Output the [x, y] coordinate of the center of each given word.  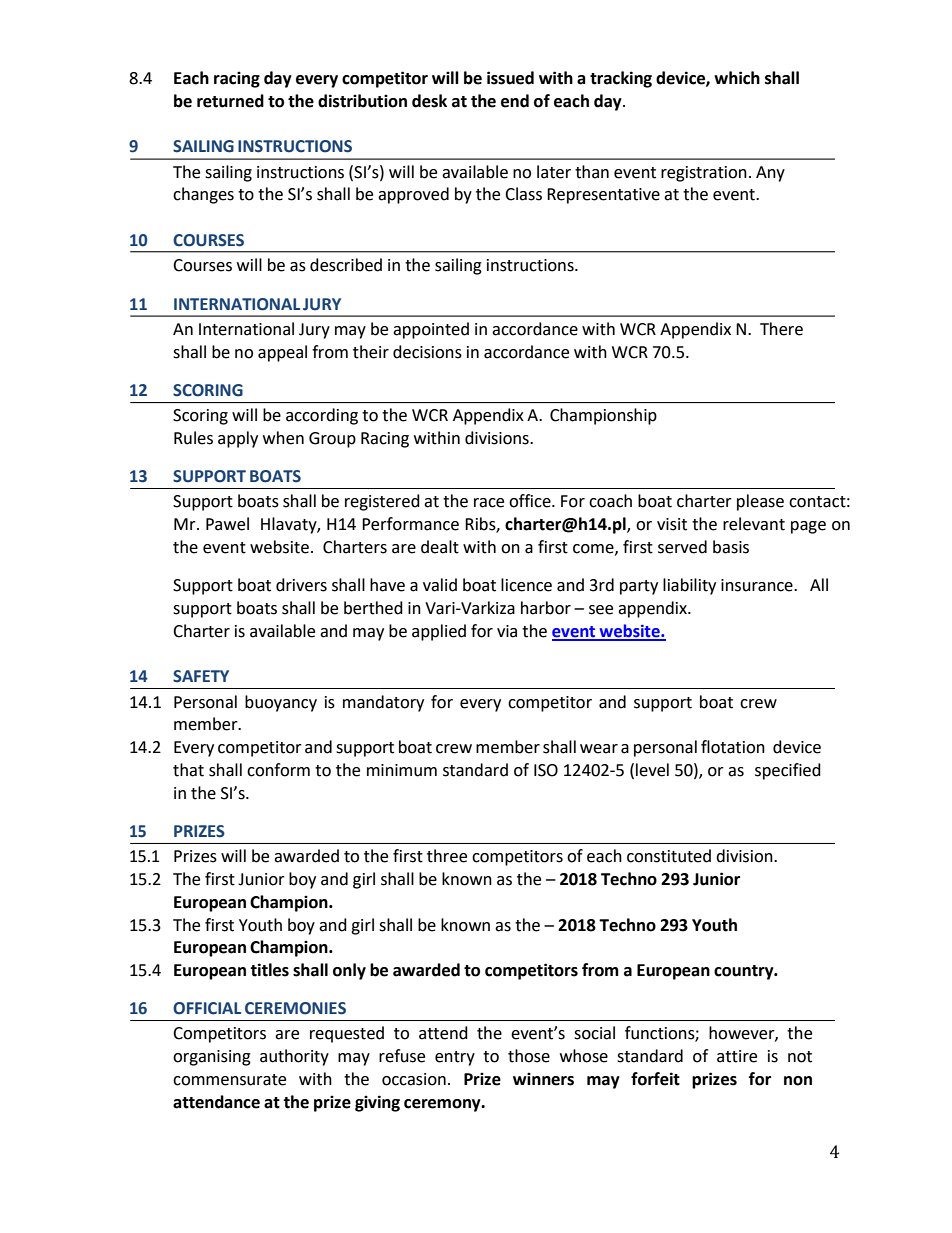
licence [526, 585]
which [737, 78]
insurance [758, 585]
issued [510, 78]
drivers [301, 585]
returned [230, 101]
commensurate [229, 1080]
